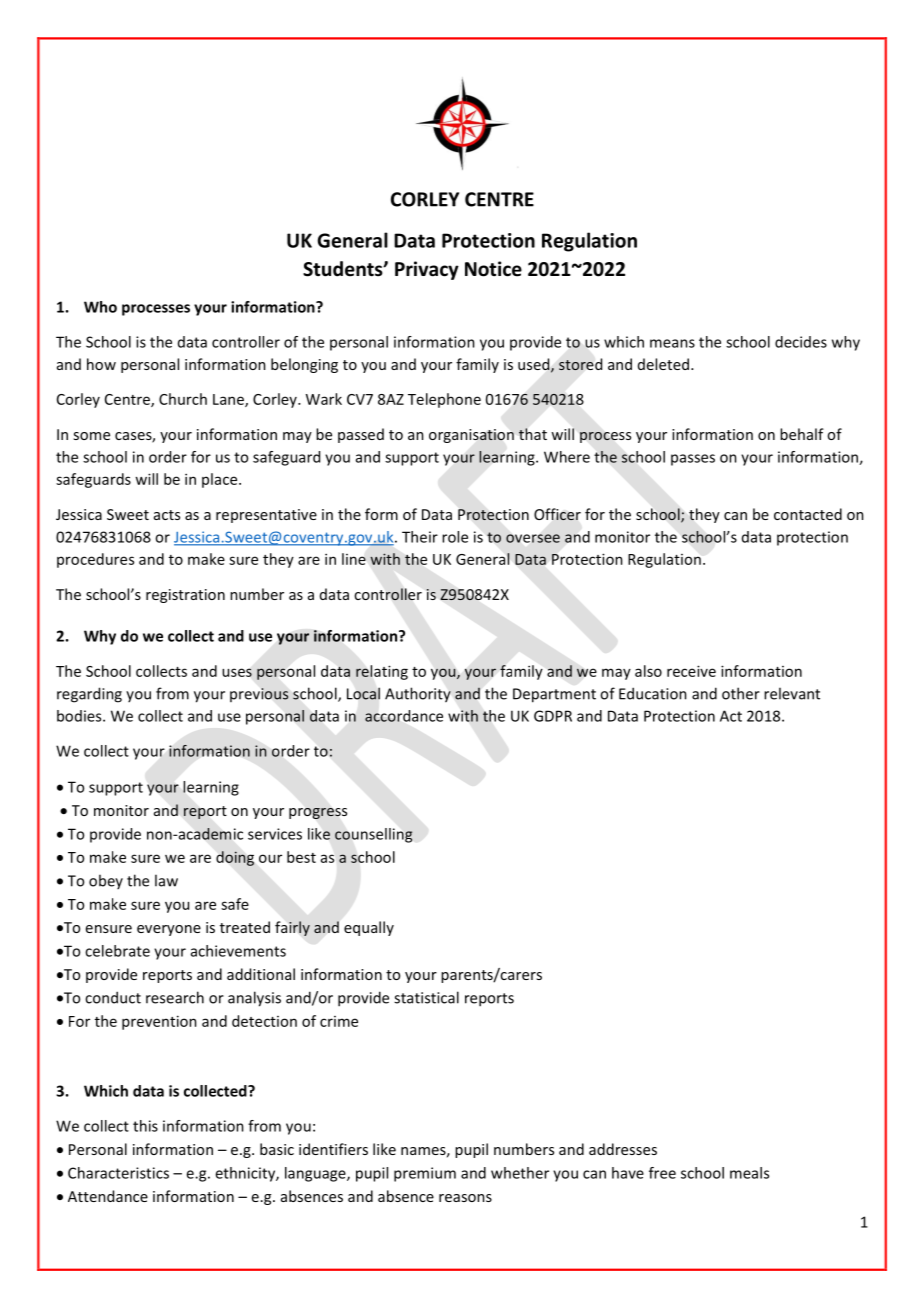 The height and width of the page is (1308, 924). I want to click on Who, so click(100, 307).
